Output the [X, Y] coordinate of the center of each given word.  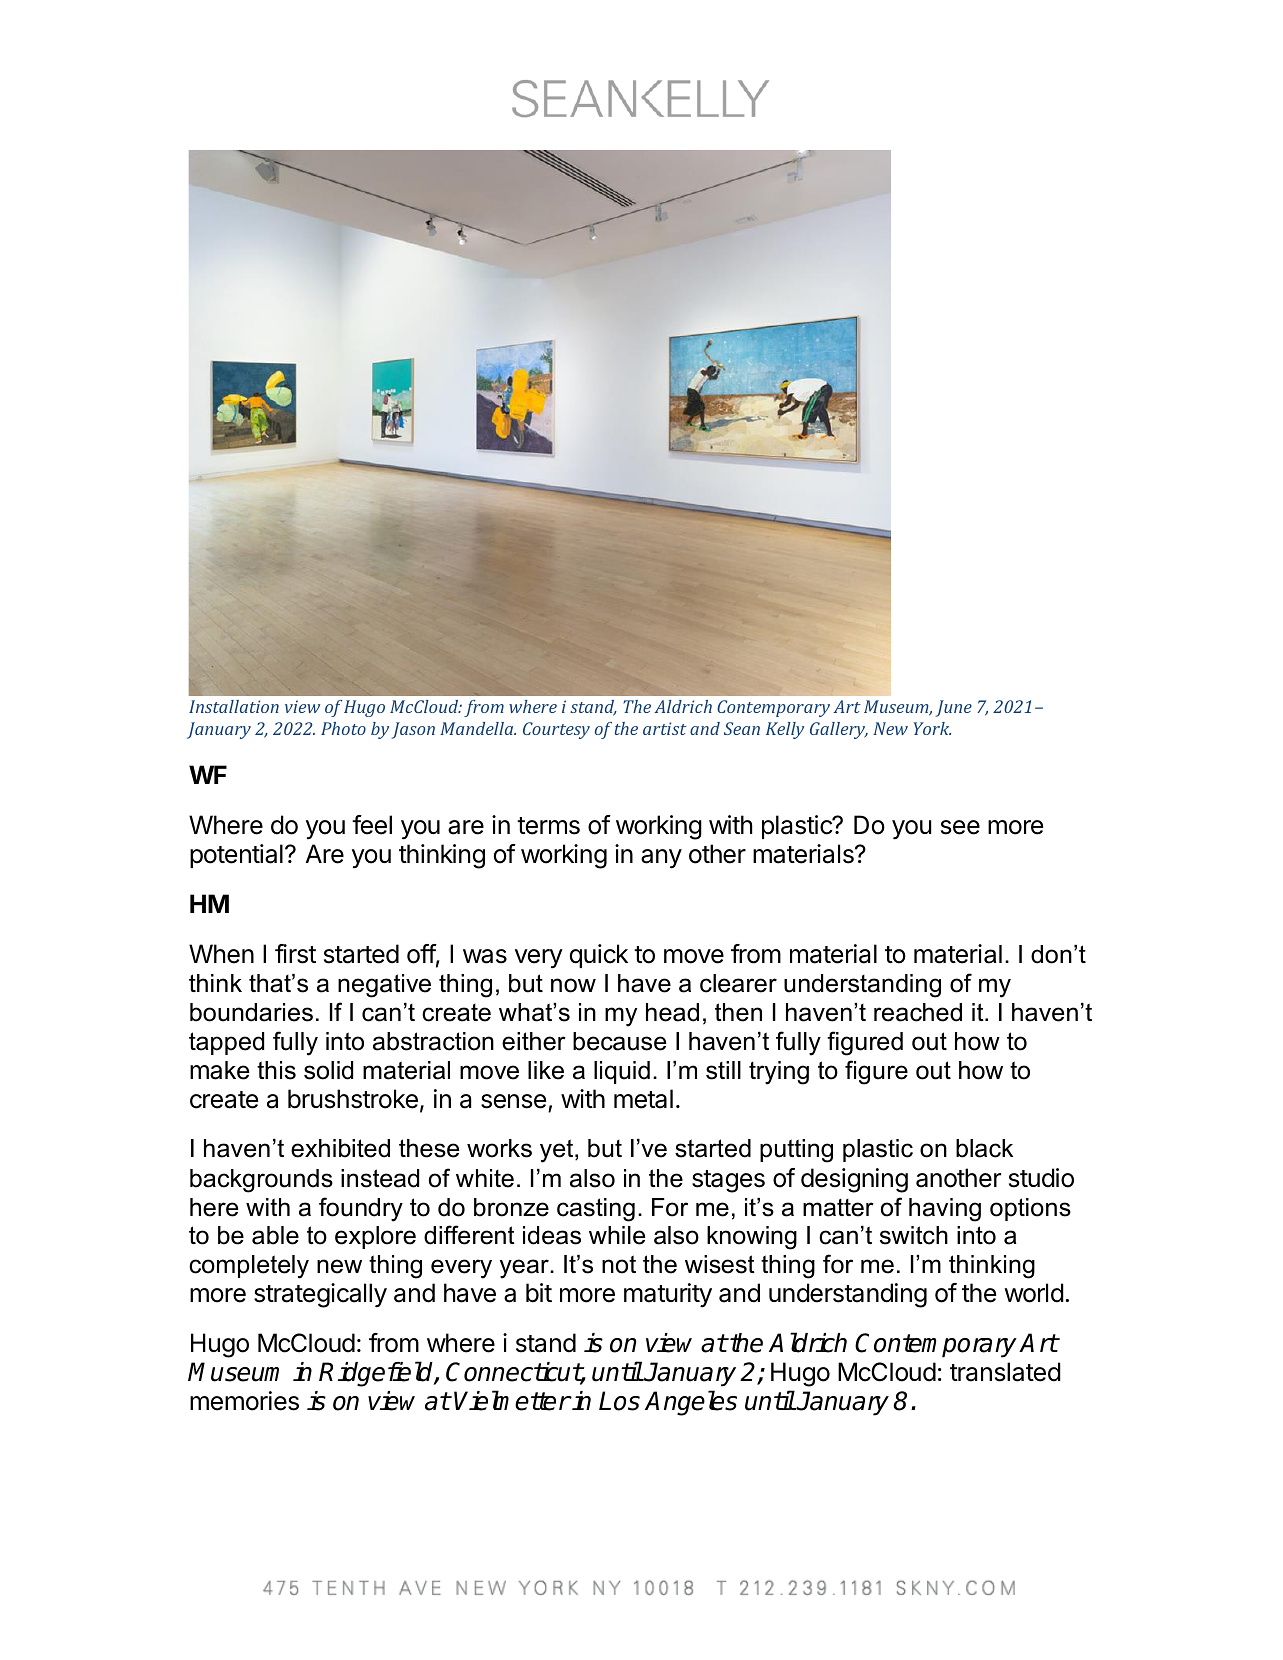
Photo [343, 728]
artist [665, 728]
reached [918, 1012]
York [932, 728]
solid [328, 1070]
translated [1005, 1372]
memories [244, 1401]
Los [619, 1401]
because [619, 1041]
